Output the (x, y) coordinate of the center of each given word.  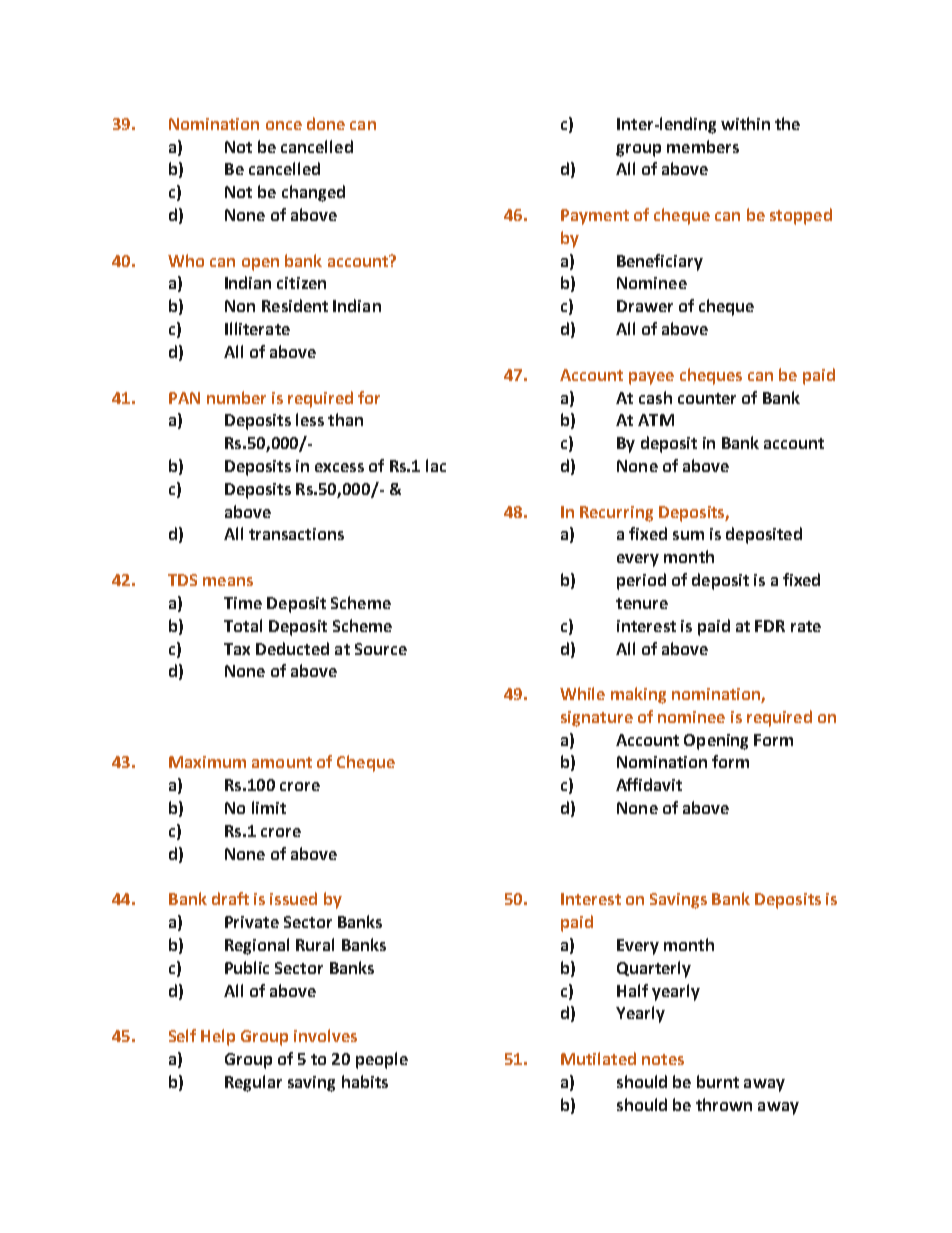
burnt (718, 1081)
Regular (253, 1083)
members (703, 146)
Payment (595, 217)
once (284, 125)
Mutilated (598, 1058)
